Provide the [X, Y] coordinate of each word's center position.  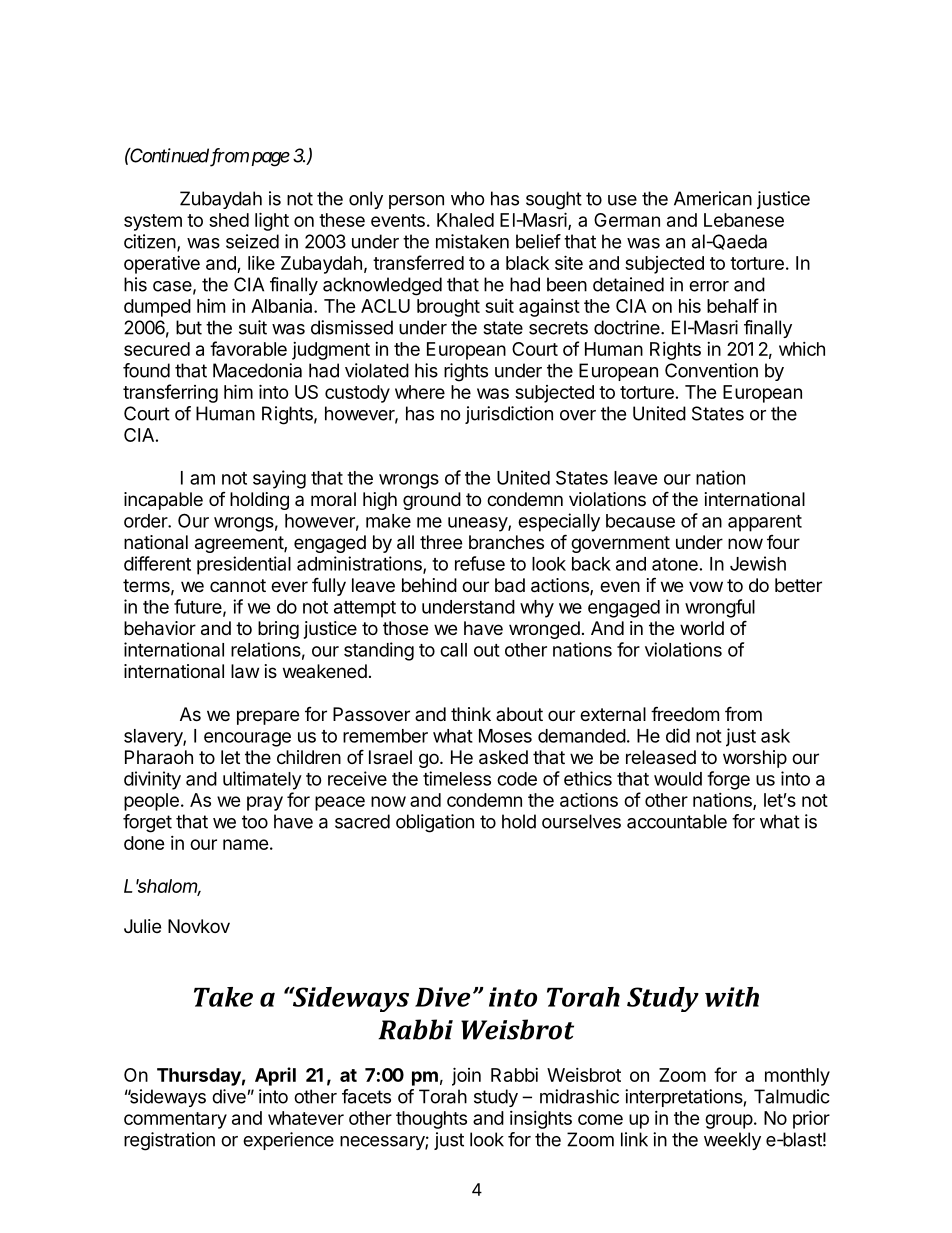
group [729, 1121]
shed [229, 220]
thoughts [431, 1120]
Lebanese [744, 220]
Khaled [465, 220]
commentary [175, 1120]
